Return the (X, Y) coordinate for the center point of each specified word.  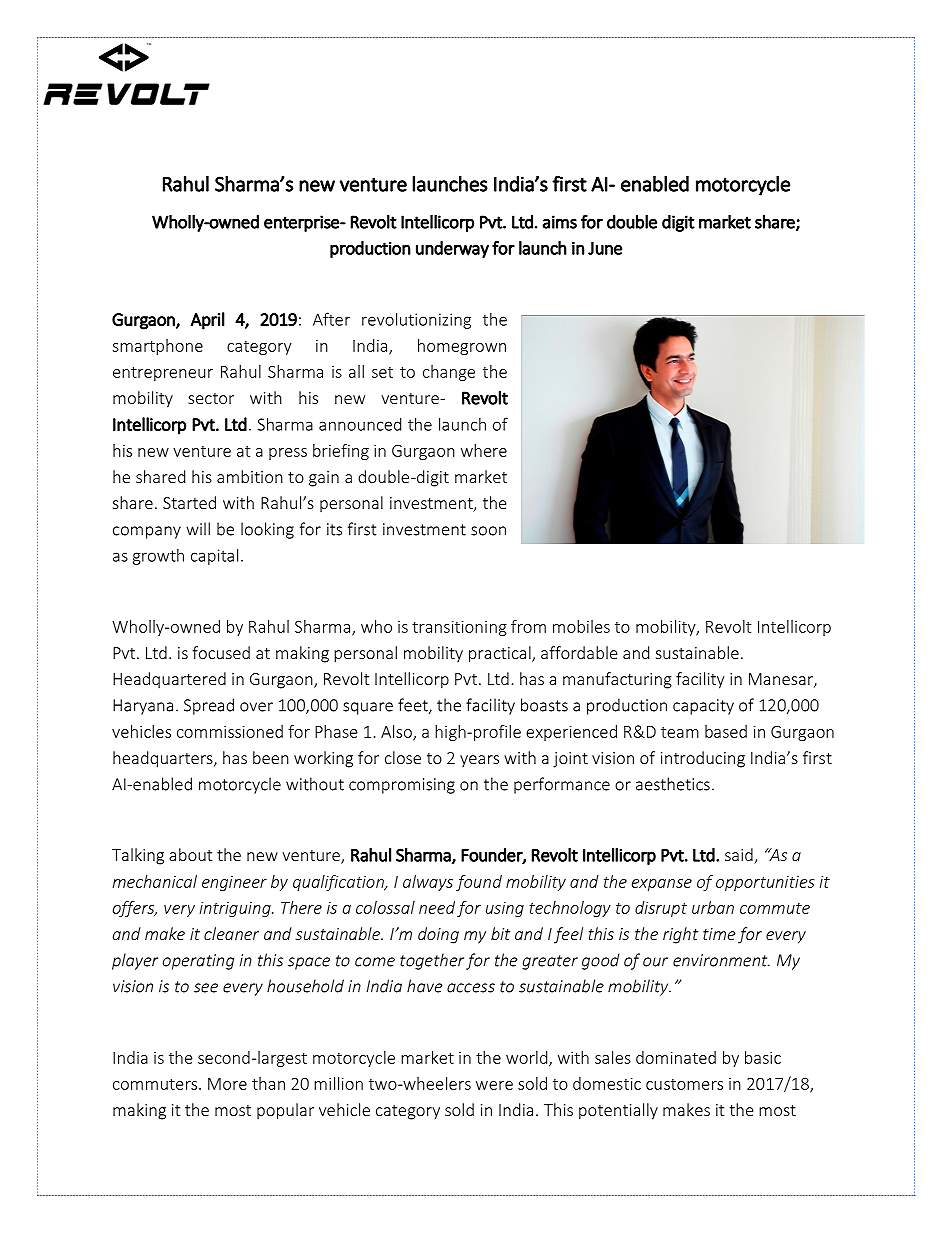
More (227, 1084)
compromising (402, 786)
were (494, 1085)
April (208, 321)
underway (452, 249)
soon (488, 531)
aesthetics (673, 784)
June (605, 248)
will (198, 529)
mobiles (581, 626)
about (190, 854)
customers (684, 1084)
